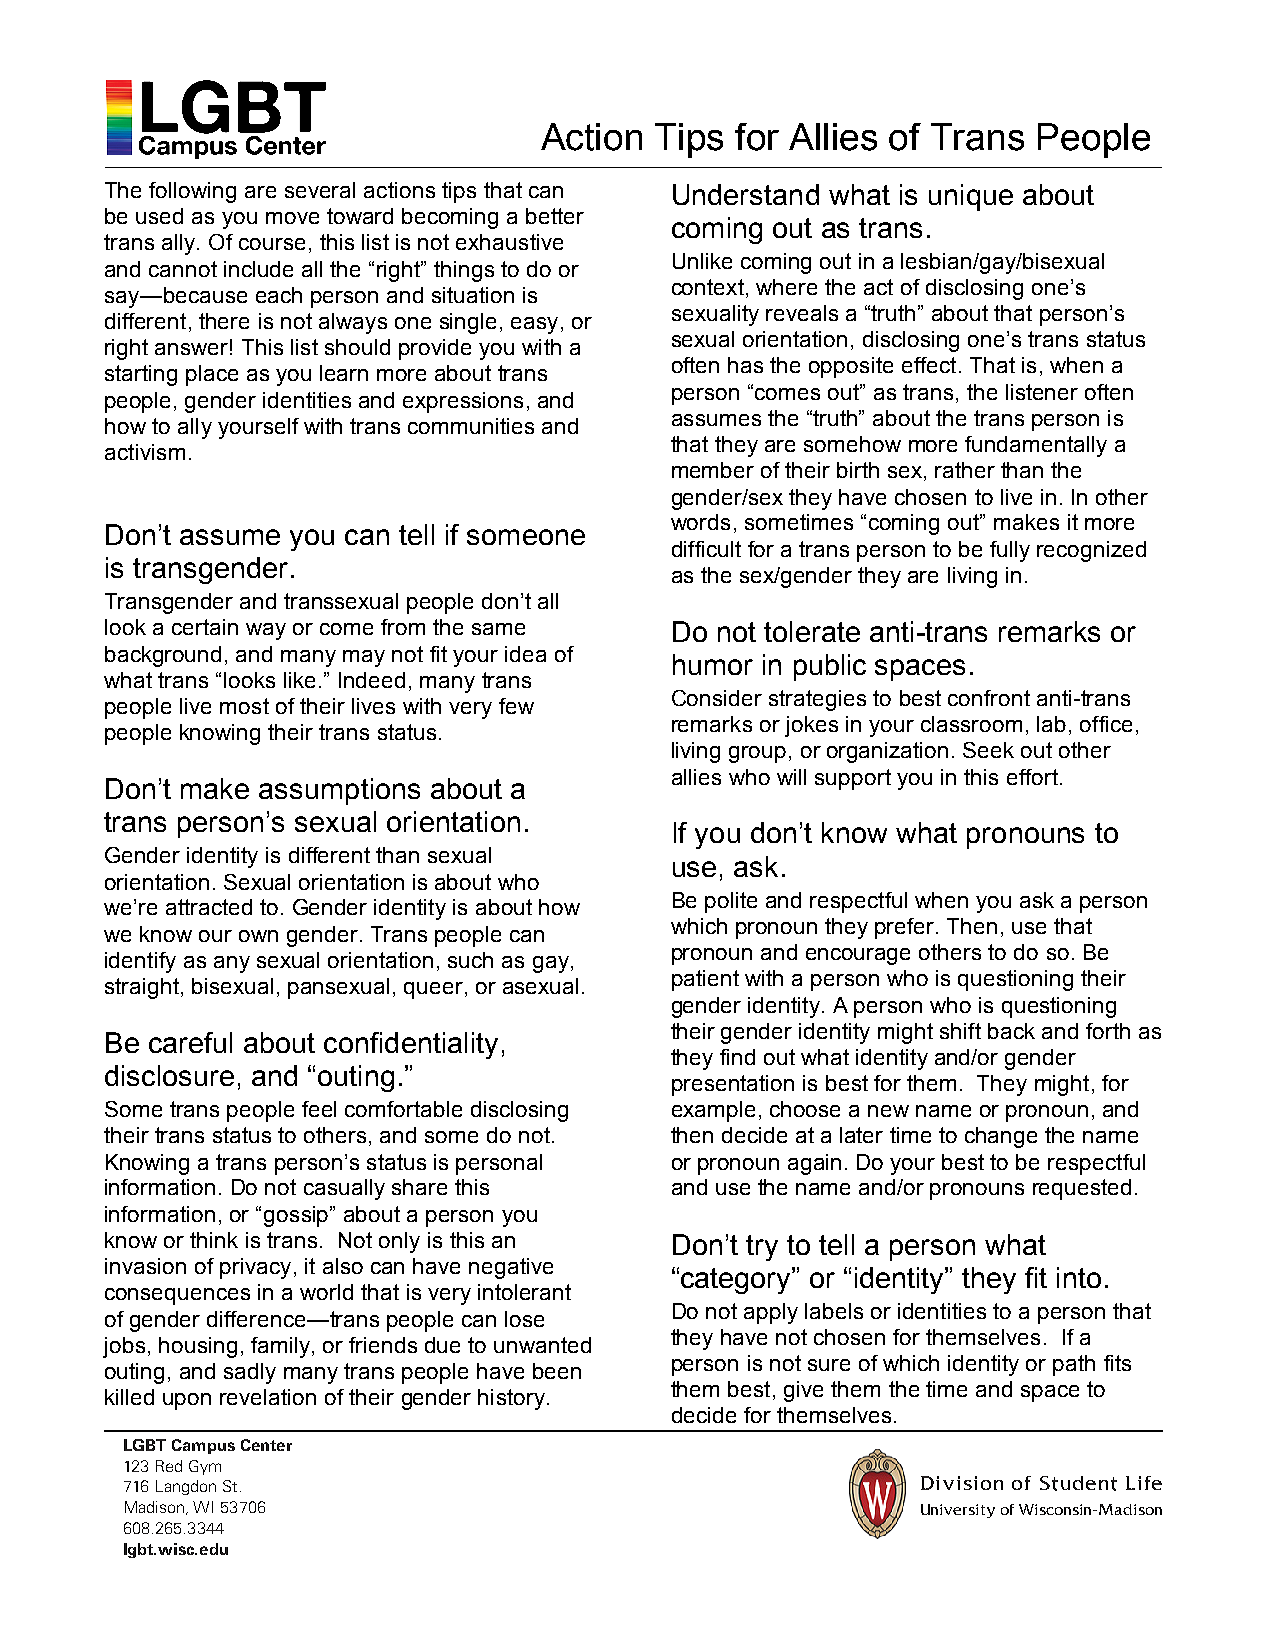 The height and width of the screenshot is (1639, 1267). Describe the element at coordinates (737, 1057) in the screenshot. I see `find` at that location.
